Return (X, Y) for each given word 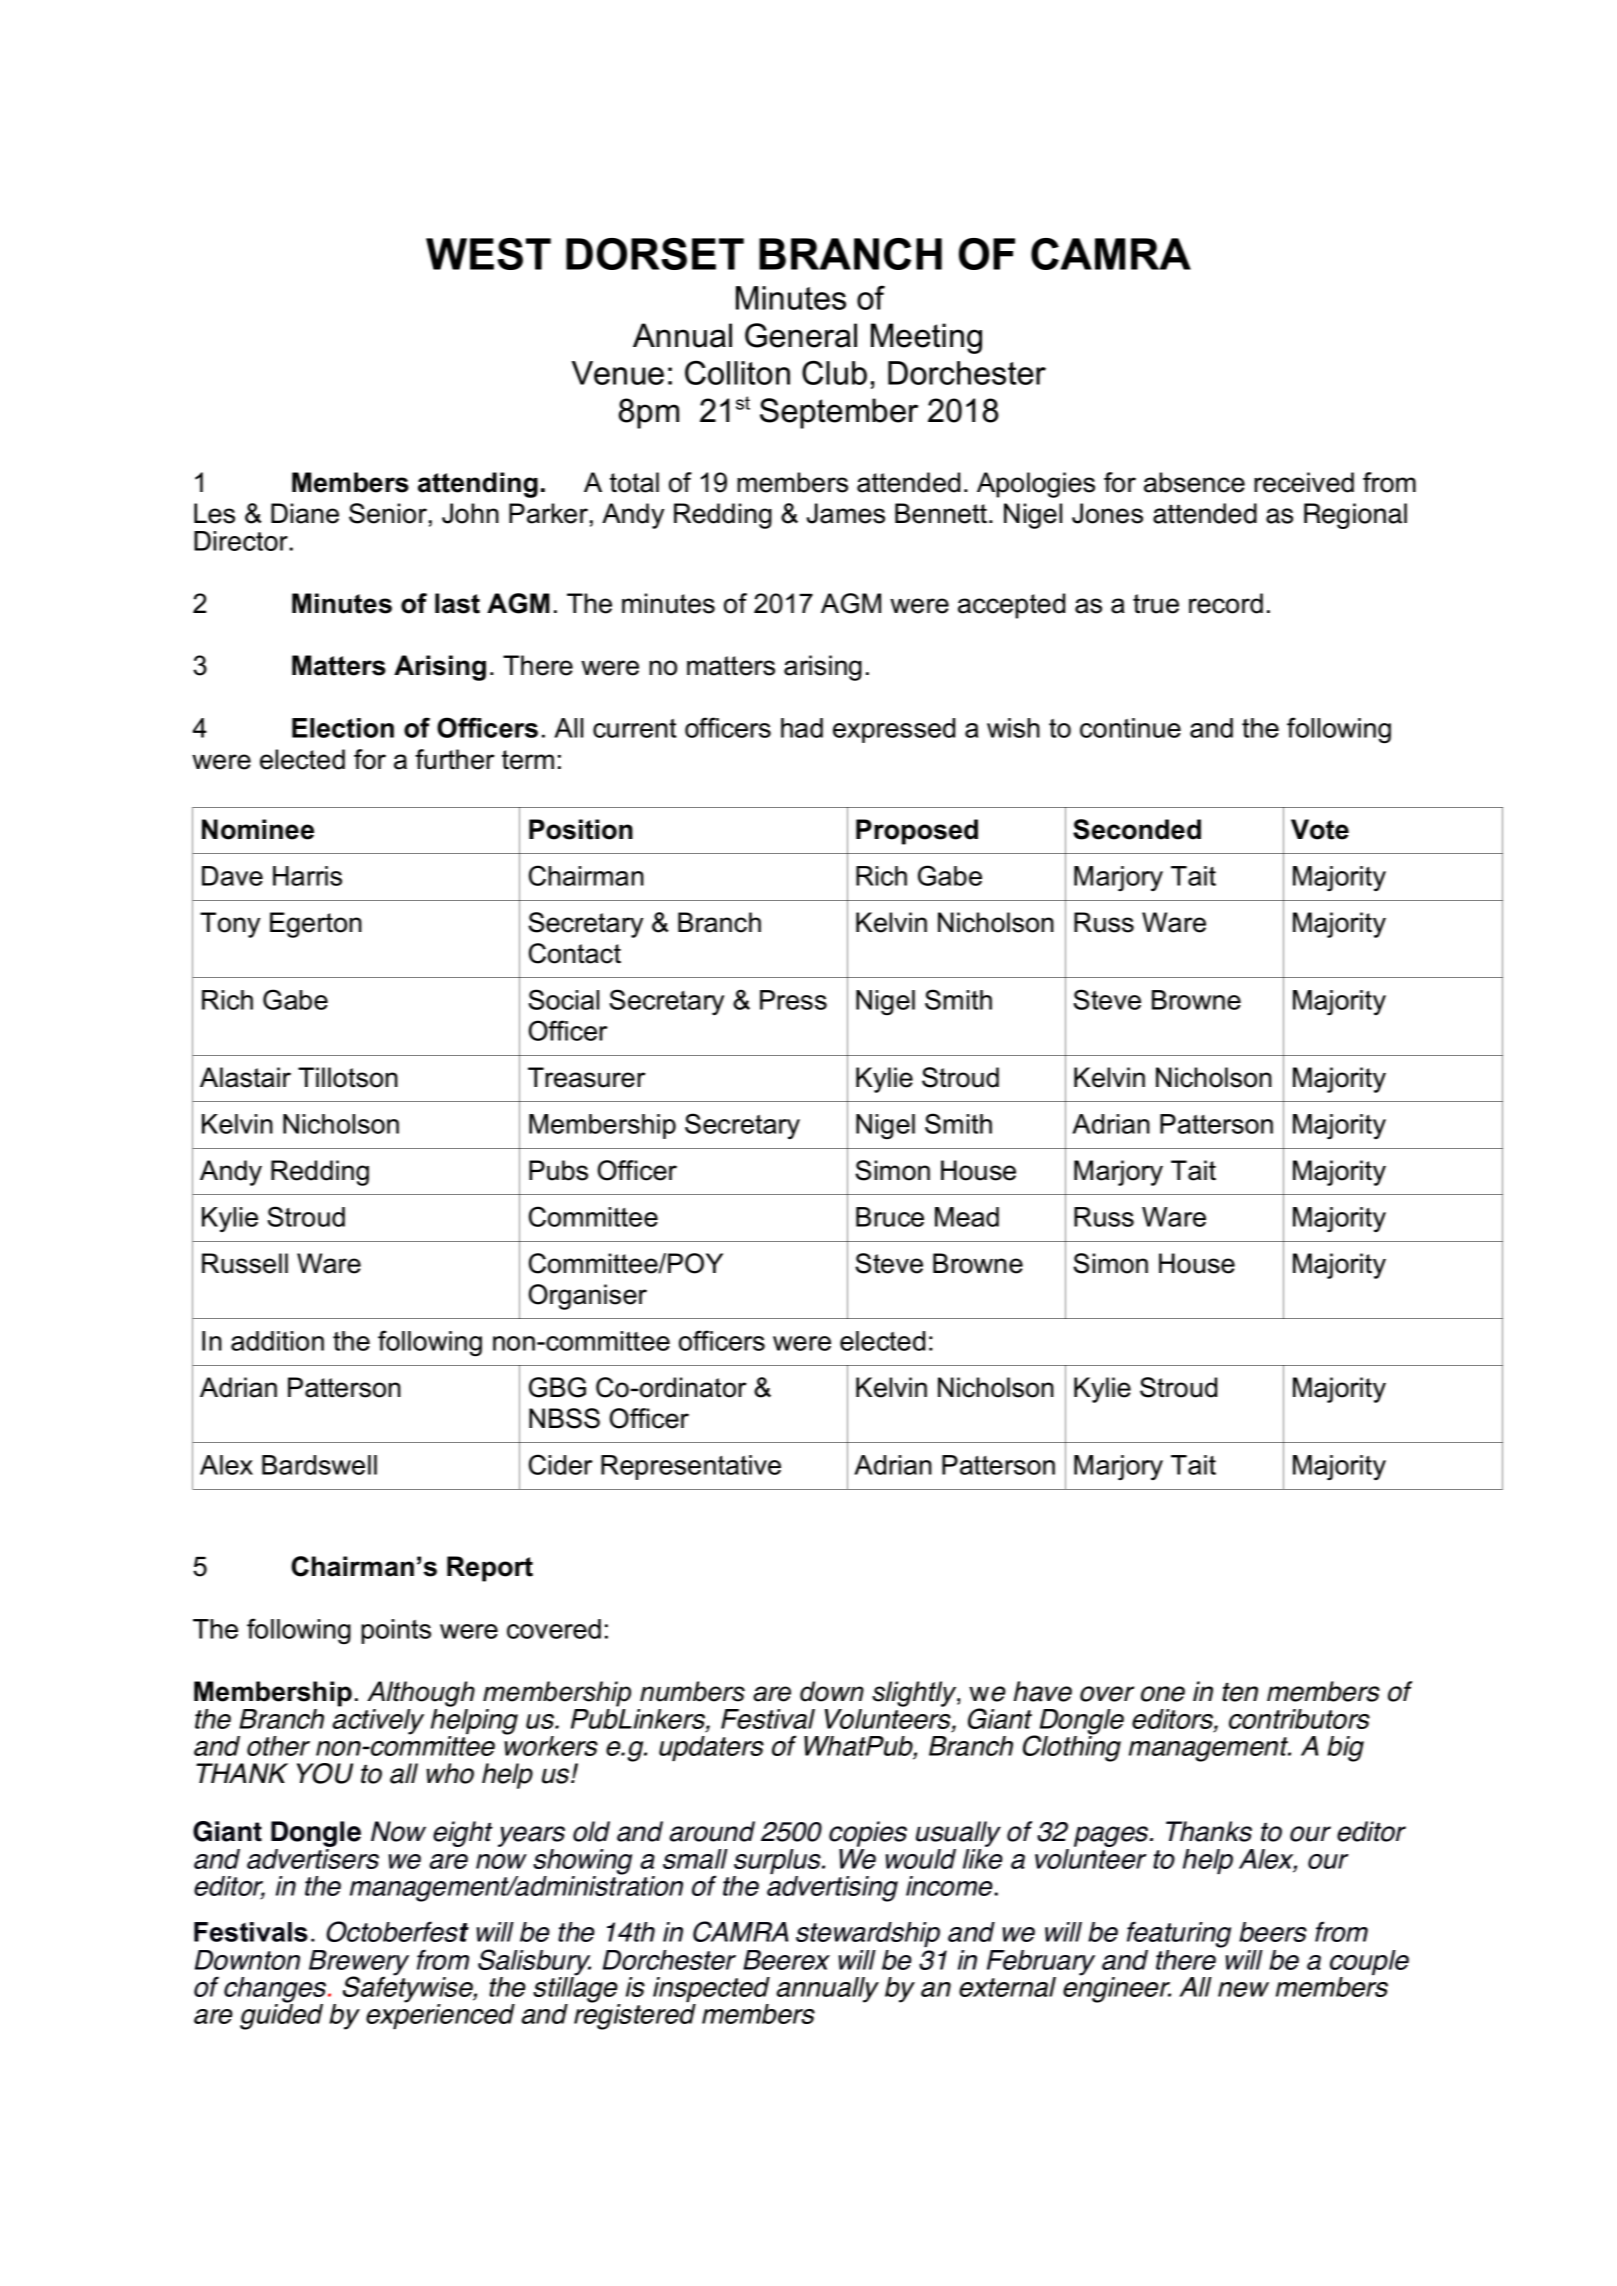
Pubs (558, 1170)
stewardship (868, 1934)
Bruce (890, 1217)
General (801, 335)
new (1243, 1989)
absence (1194, 482)
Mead (967, 1217)
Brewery (359, 1964)
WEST (488, 254)
